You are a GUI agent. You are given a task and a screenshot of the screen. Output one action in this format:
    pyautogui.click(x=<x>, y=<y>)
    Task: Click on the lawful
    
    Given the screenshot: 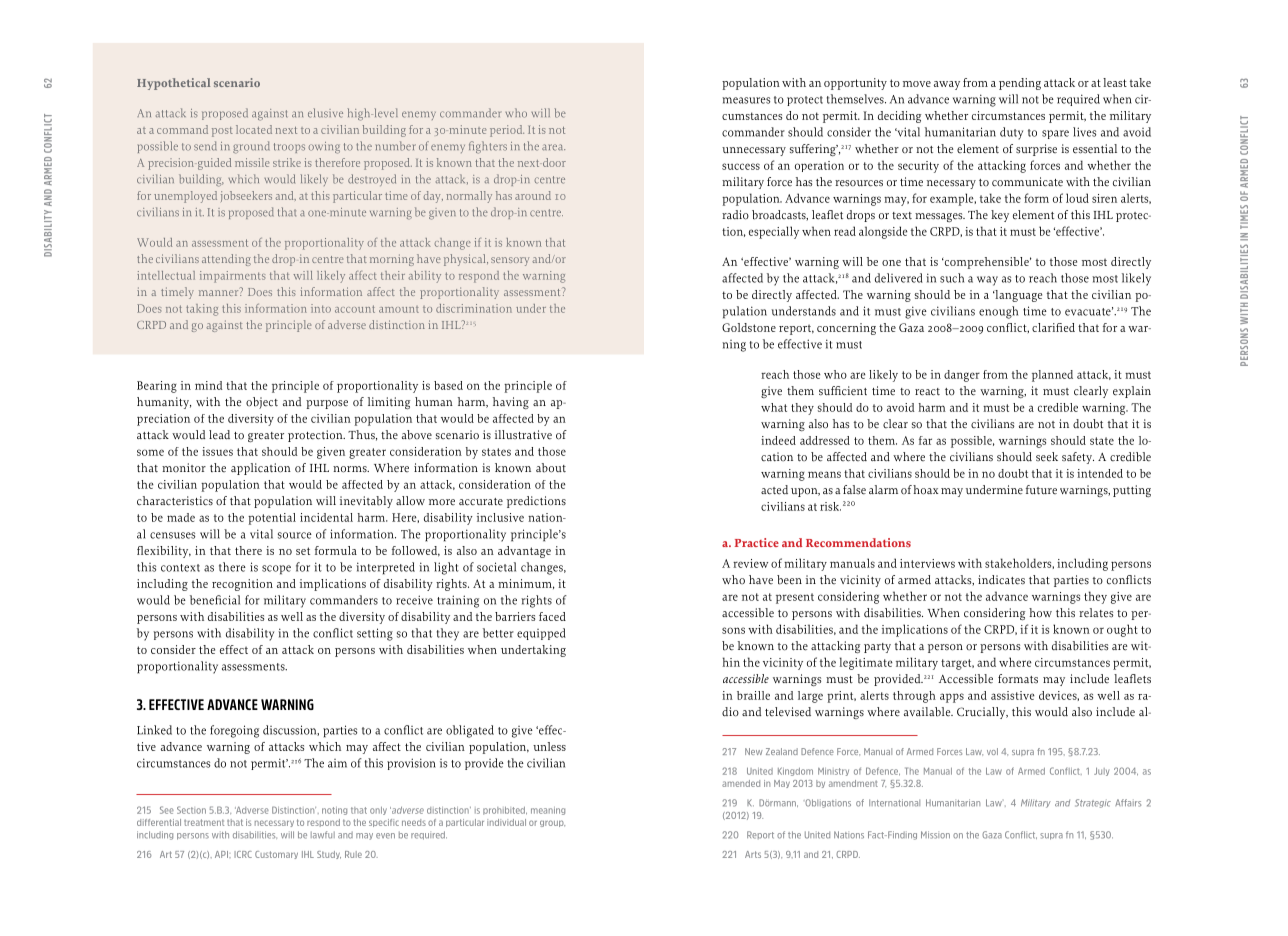 What is the action you would take?
    pyautogui.click(x=323, y=835)
